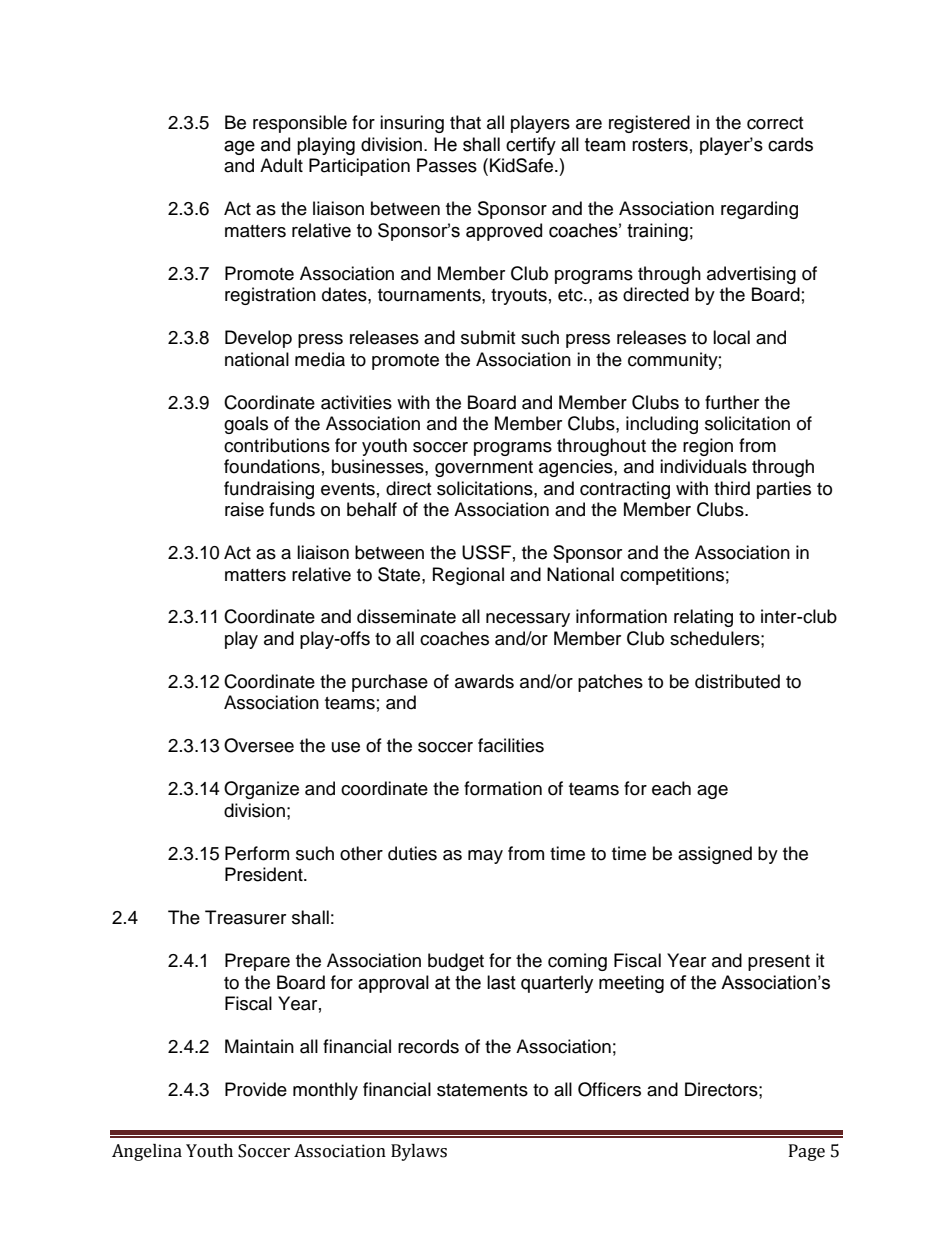 The image size is (952, 1233). I want to click on Bylaws, so click(419, 1152).
